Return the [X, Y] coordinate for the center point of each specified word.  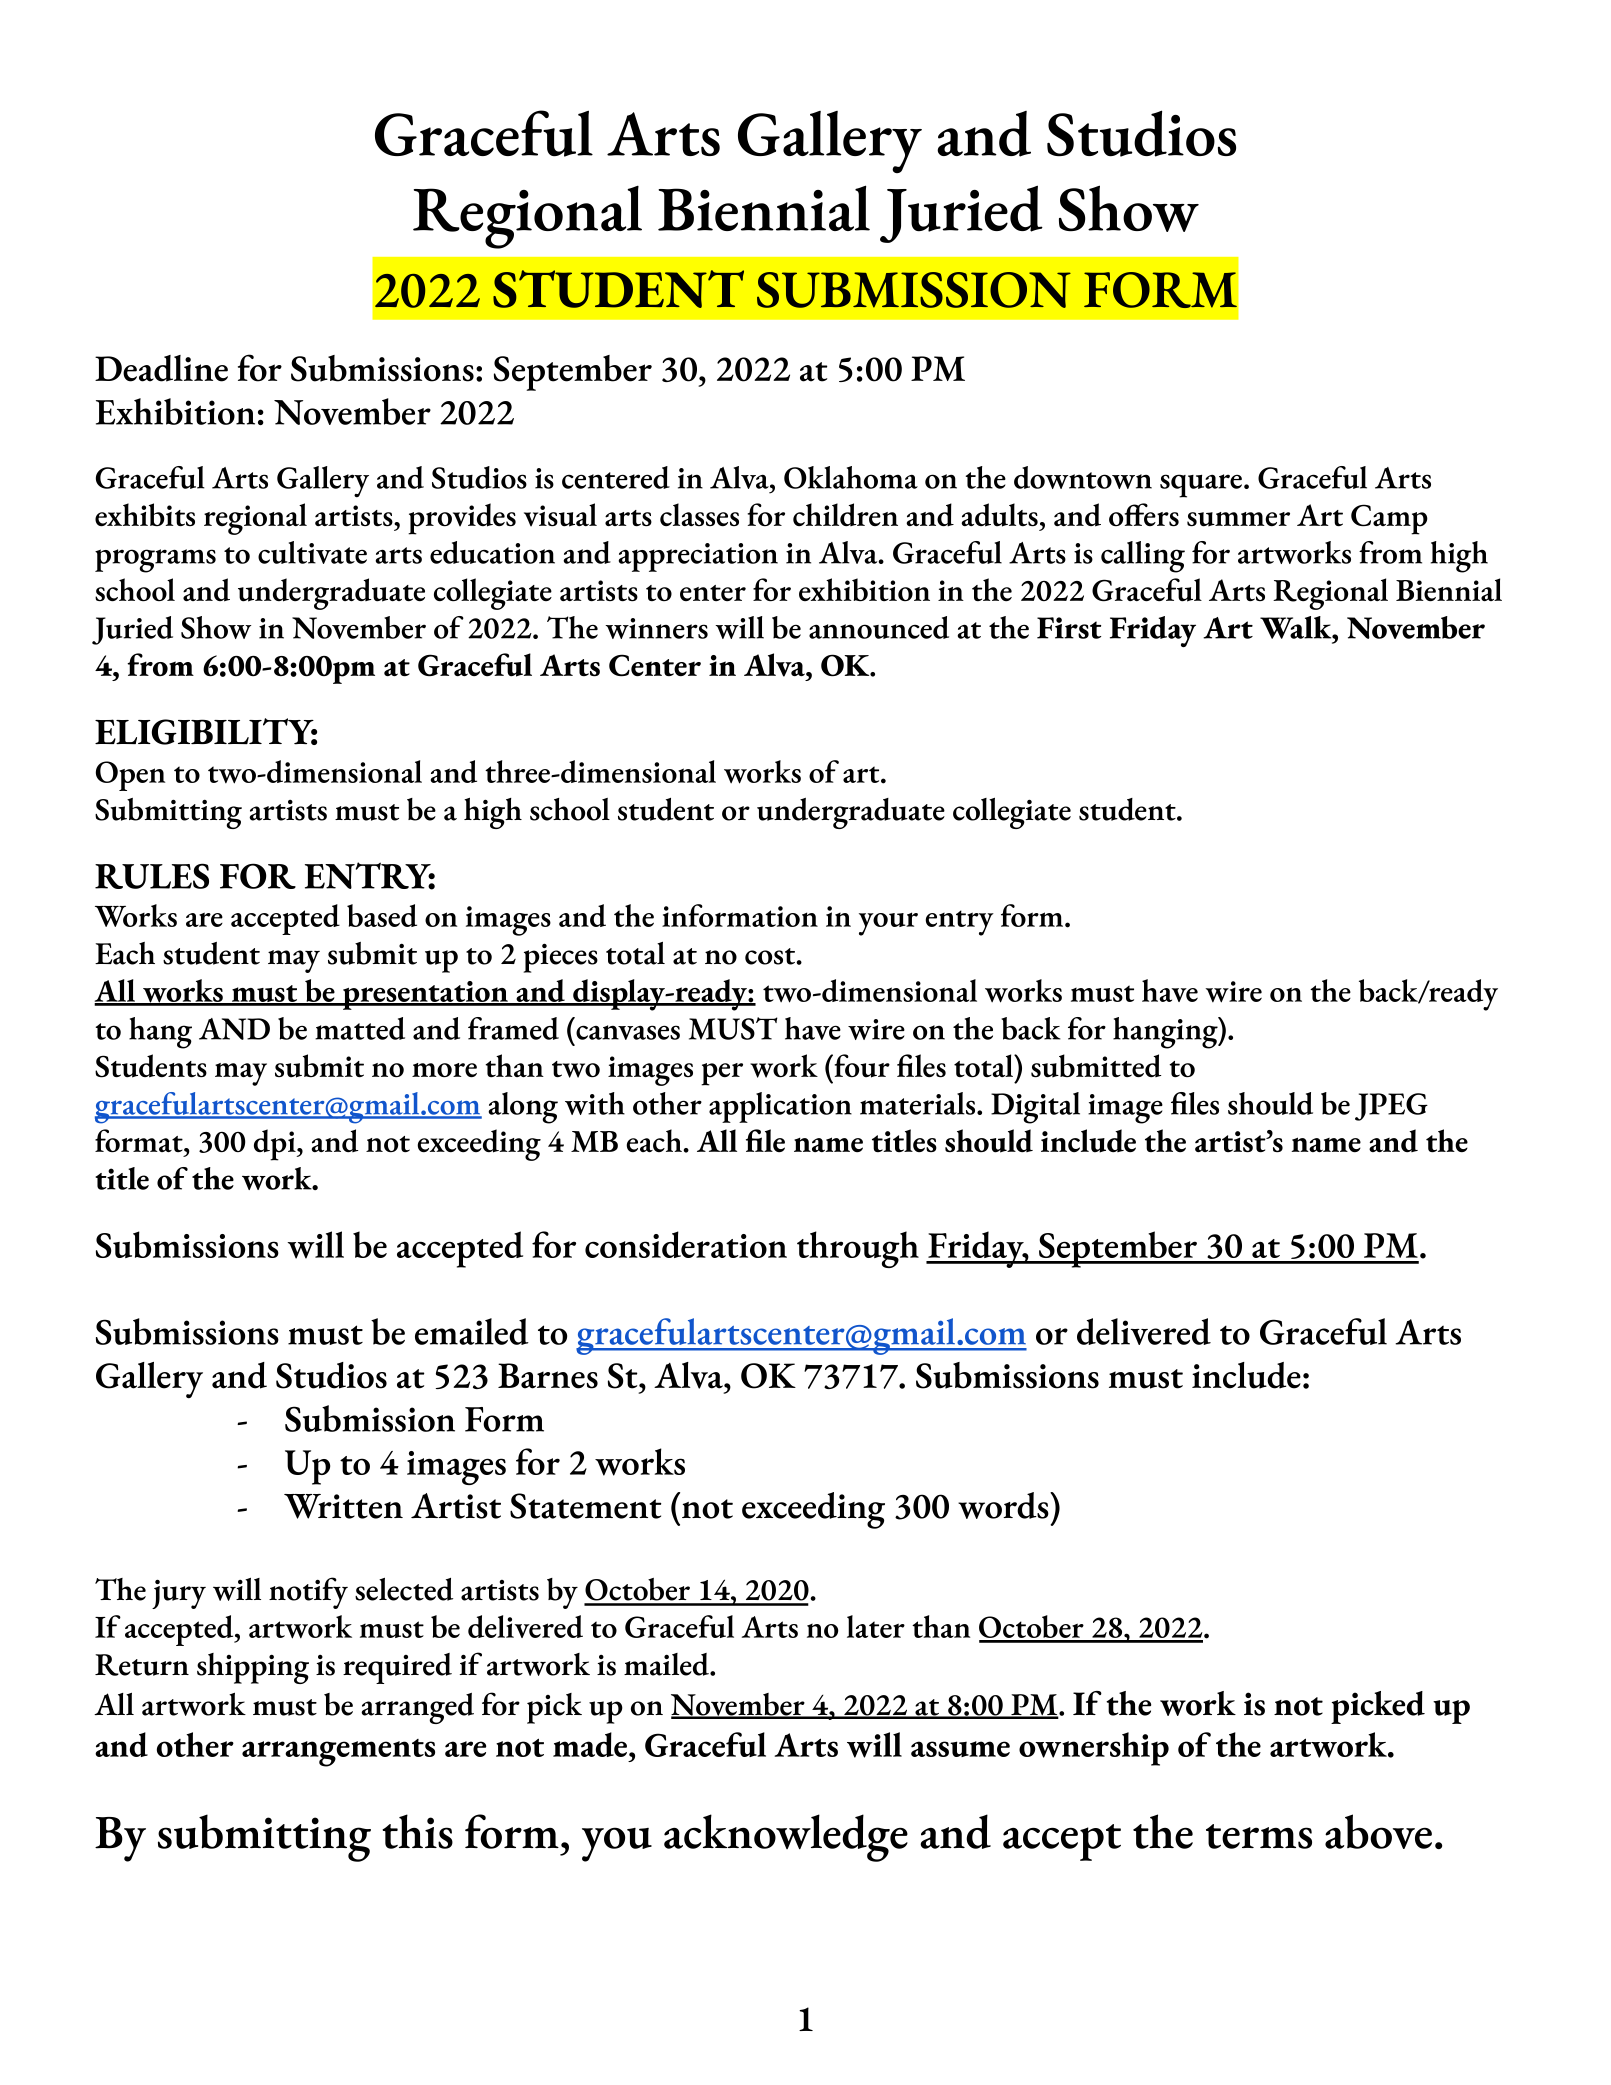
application [780, 1107]
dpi [276, 1145]
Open [130, 776]
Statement [585, 1506]
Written [343, 1506]
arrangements [338, 1753]
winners [656, 628]
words [1004, 1505]
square [1202, 486]
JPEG [1391, 1107]
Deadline [161, 368]
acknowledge [786, 1838]
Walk [1297, 627]
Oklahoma [851, 477]
